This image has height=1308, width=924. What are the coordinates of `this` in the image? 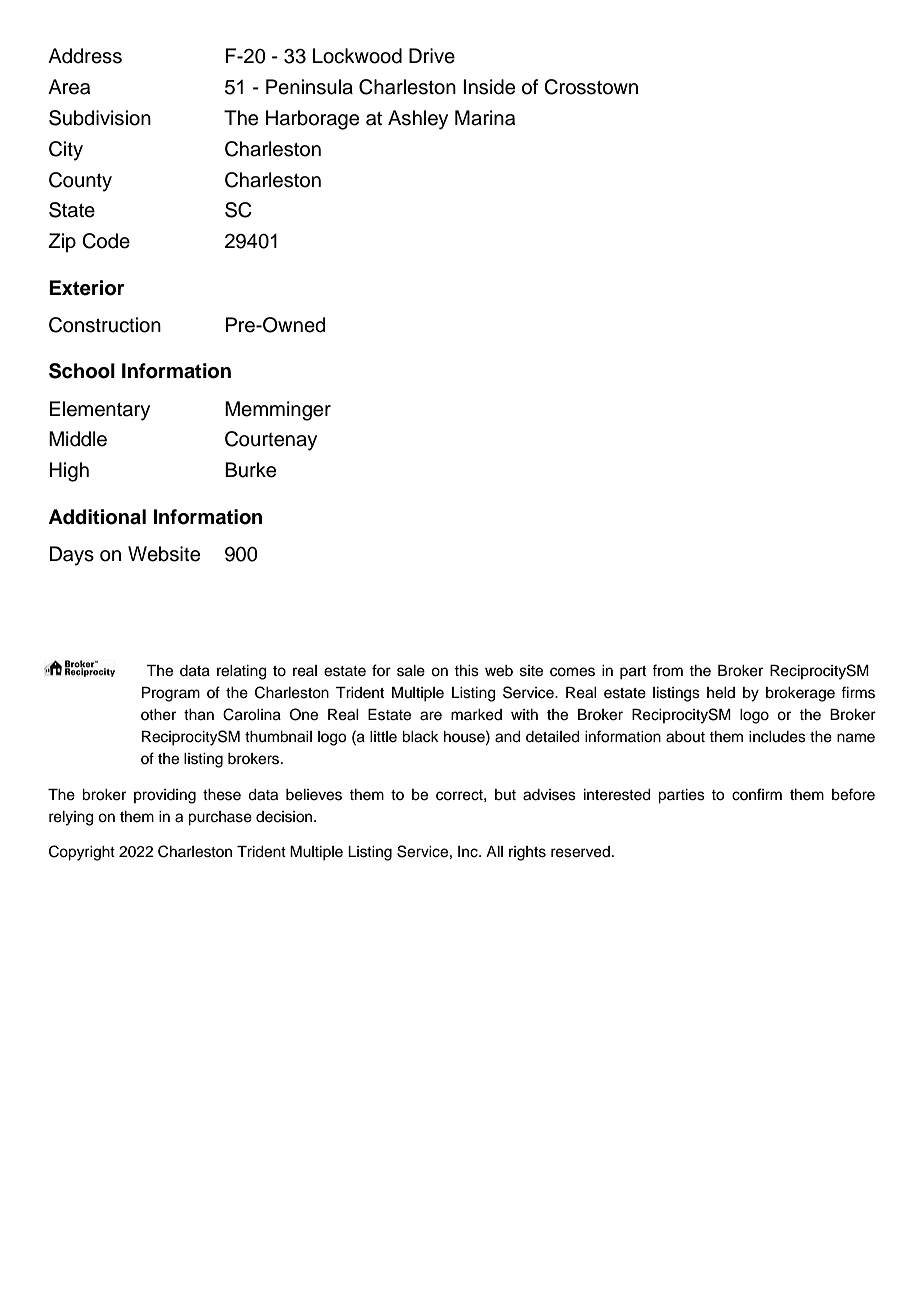 It's located at (466, 671).
